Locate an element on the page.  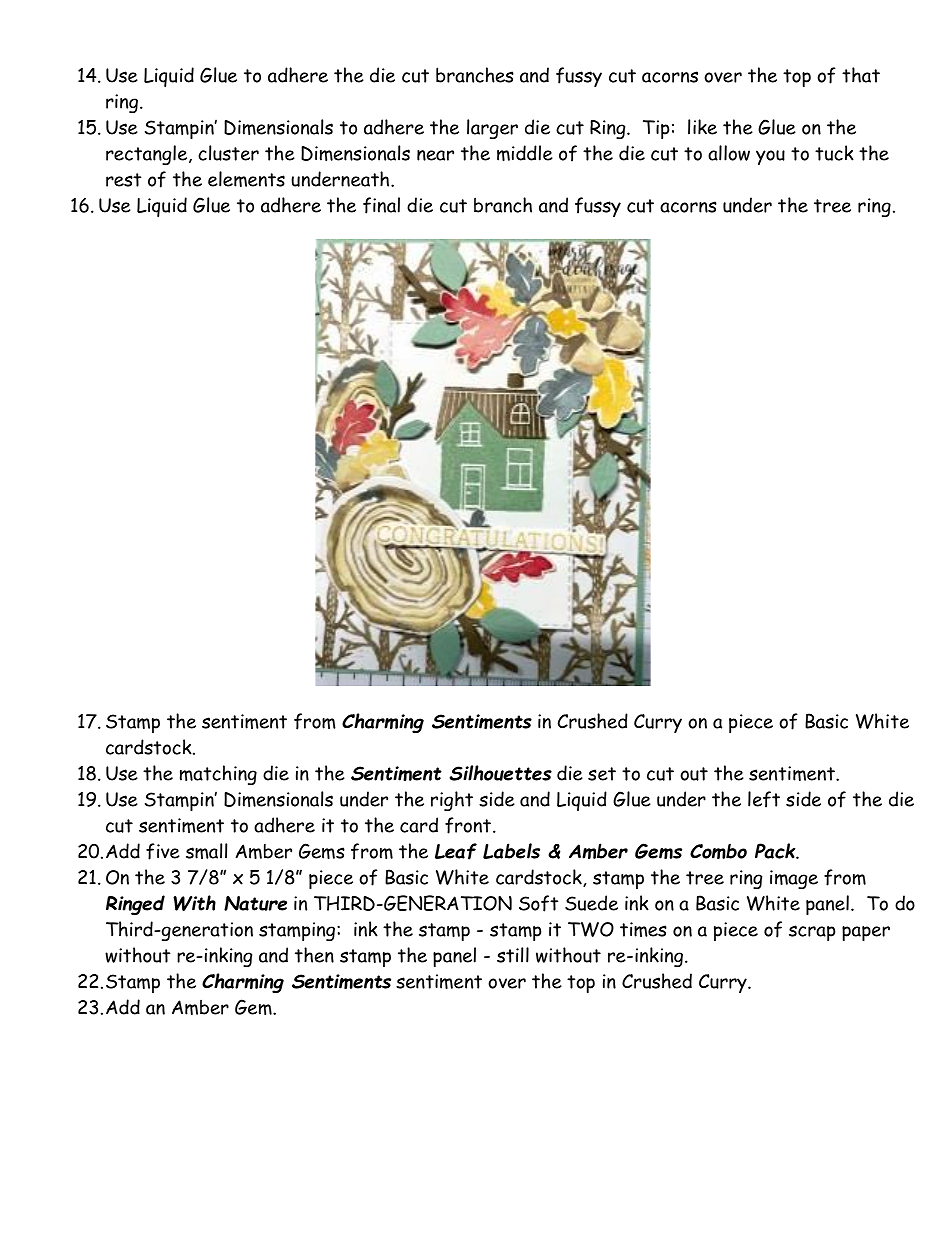
left is located at coordinates (764, 799).
